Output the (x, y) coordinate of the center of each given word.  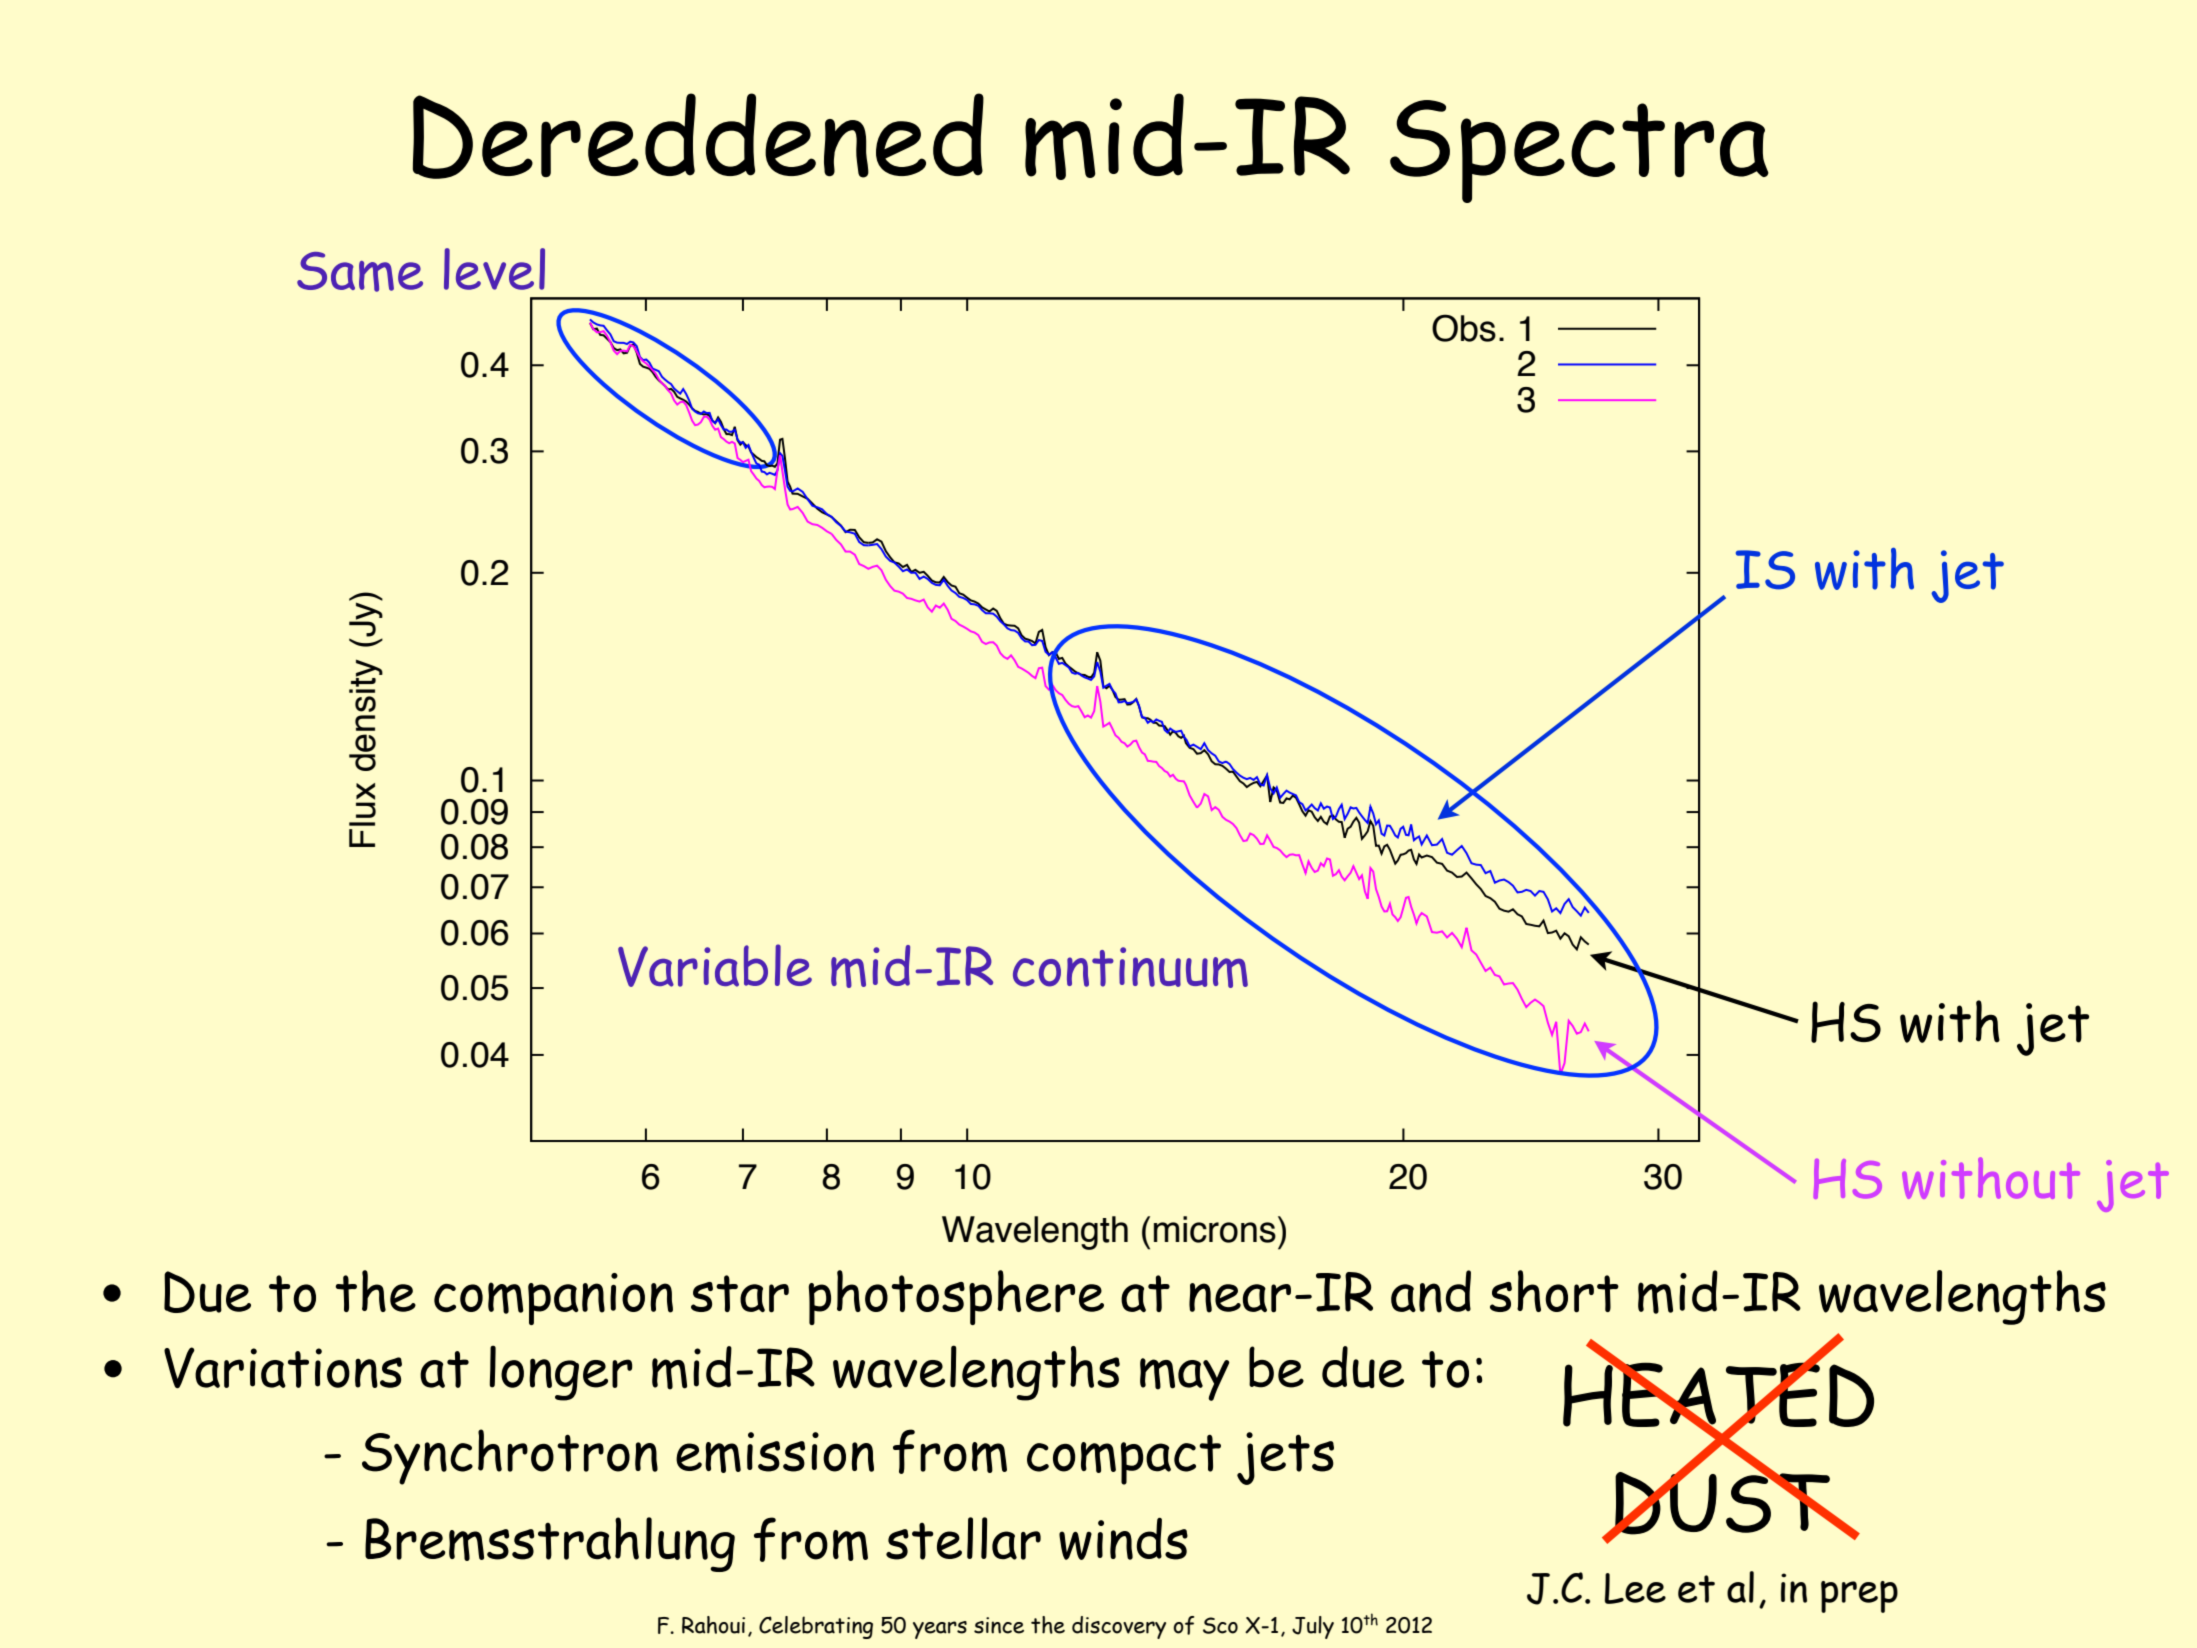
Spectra (1579, 151)
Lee (1635, 1588)
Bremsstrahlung (550, 1544)
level (494, 269)
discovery (1119, 1627)
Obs (1464, 328)
